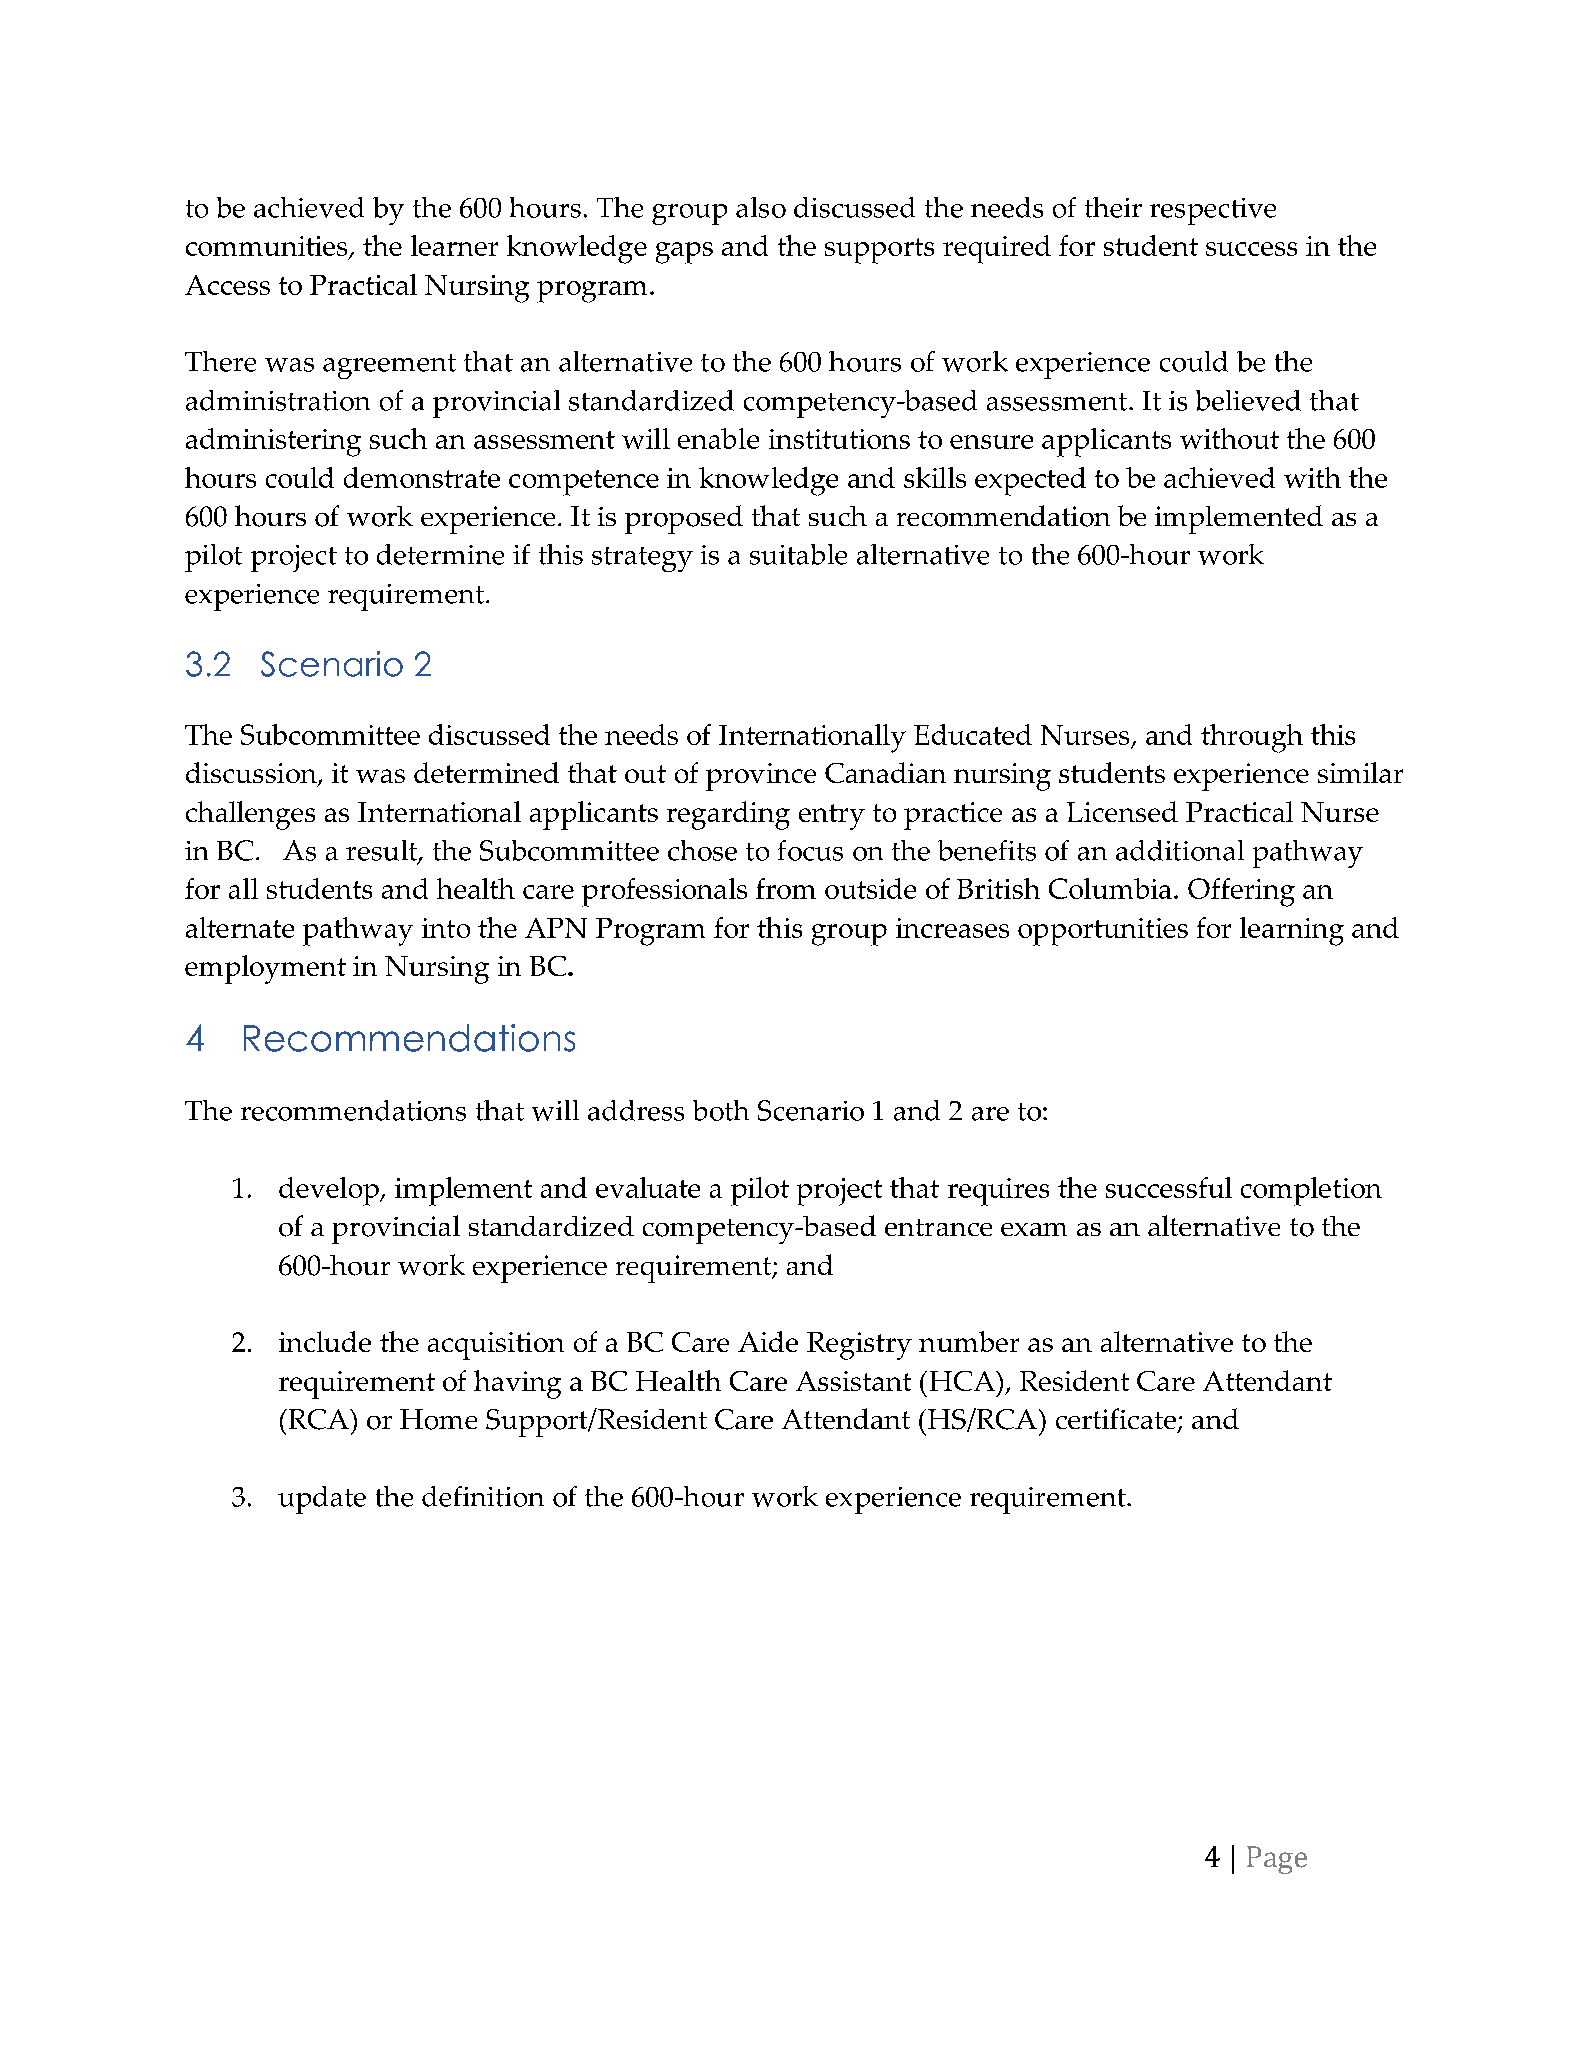 Image resolution: width=1591 pixels, height=2059 pixels. I want to click on through, so click(1252, 738).
